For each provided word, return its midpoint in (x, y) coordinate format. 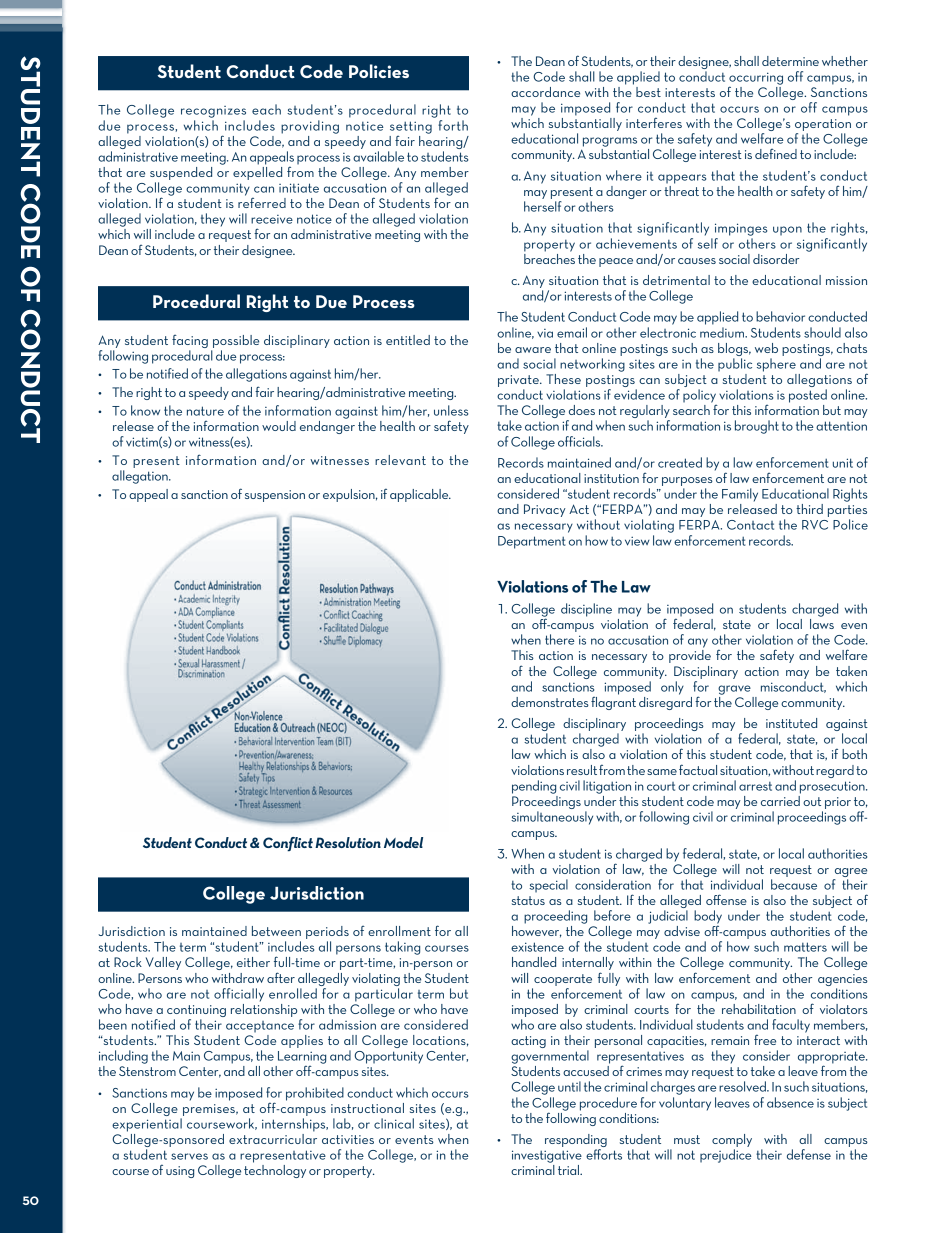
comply (732, 1140)
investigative (547, 1156)
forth (453, 125)
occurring (756, 79)
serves (189, 1156)
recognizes (213, 112)
